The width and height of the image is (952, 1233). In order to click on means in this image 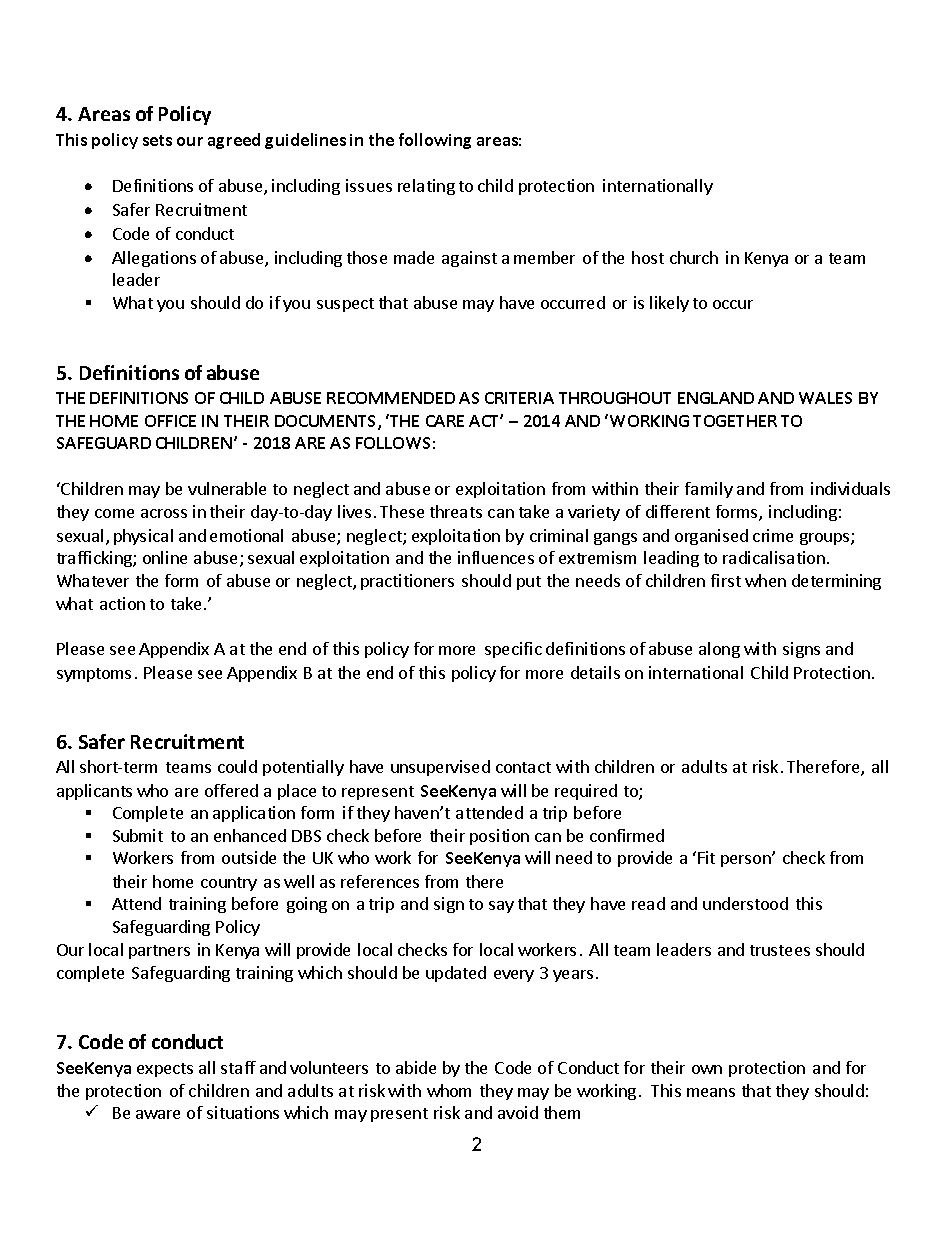, I will do `click(711, 1092)`.
